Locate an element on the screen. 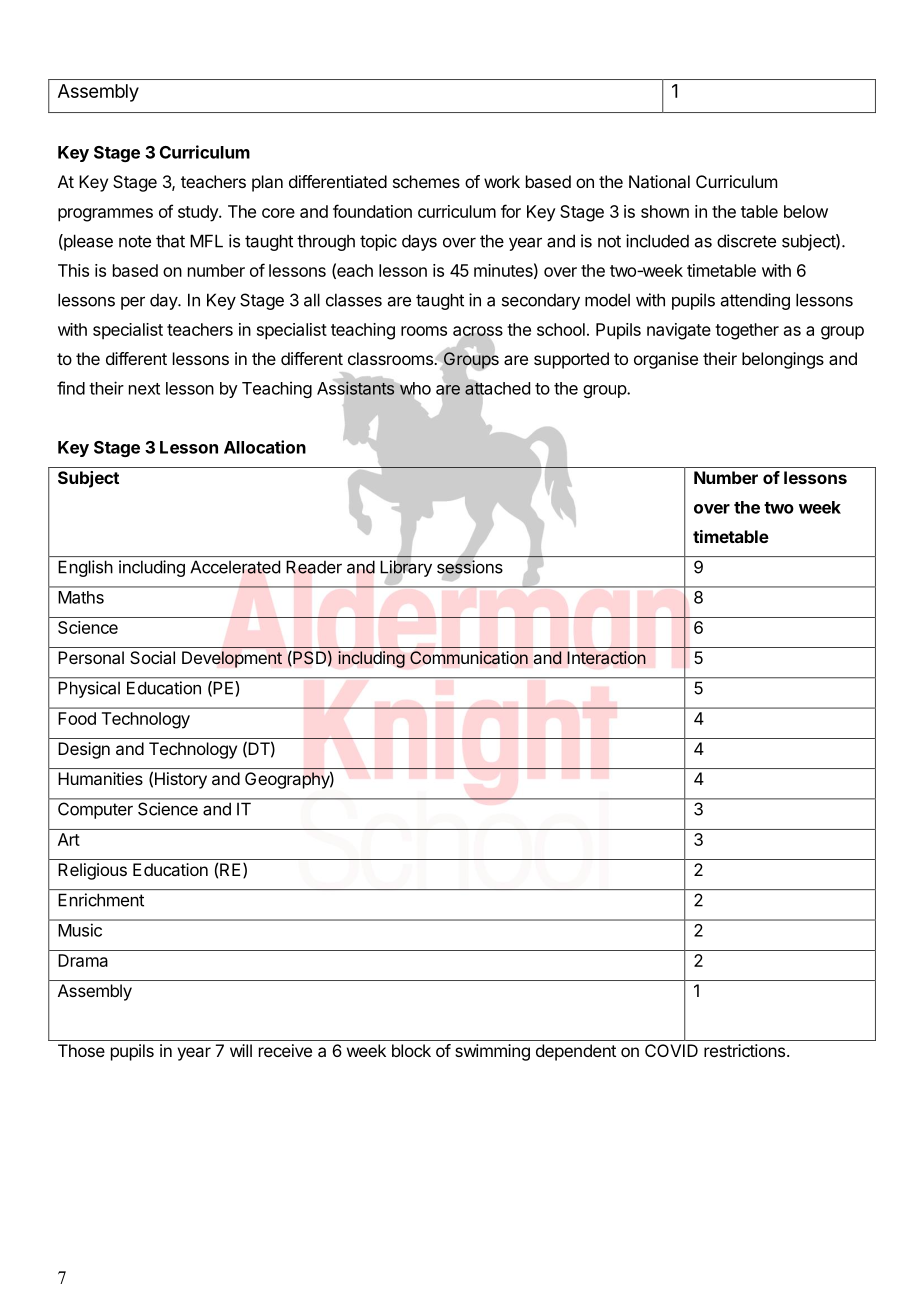 This screenshot has height=1309, width=924. Those is located at coordinates (81, 1050).
